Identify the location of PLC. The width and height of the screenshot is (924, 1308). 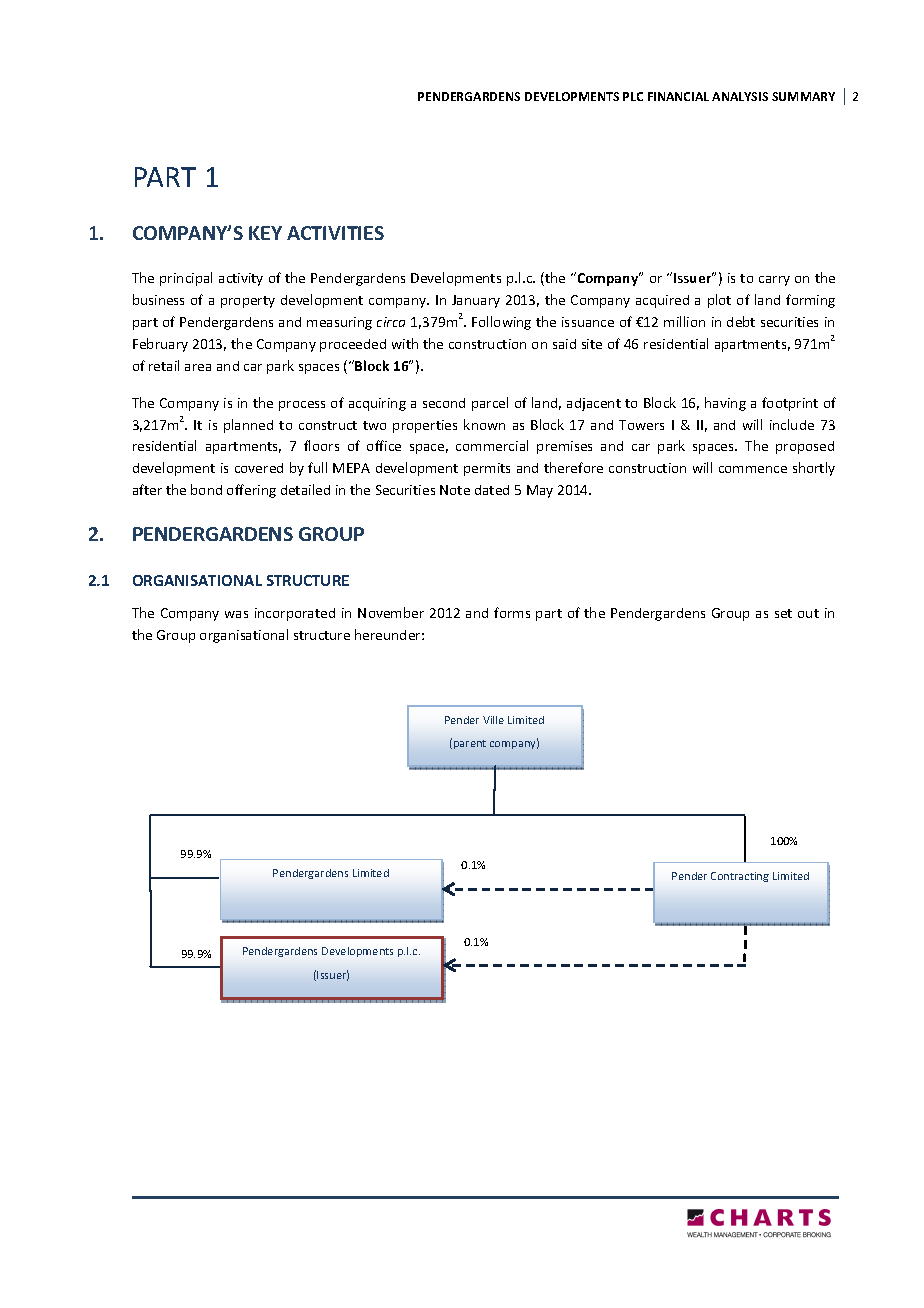
(633, 96).
